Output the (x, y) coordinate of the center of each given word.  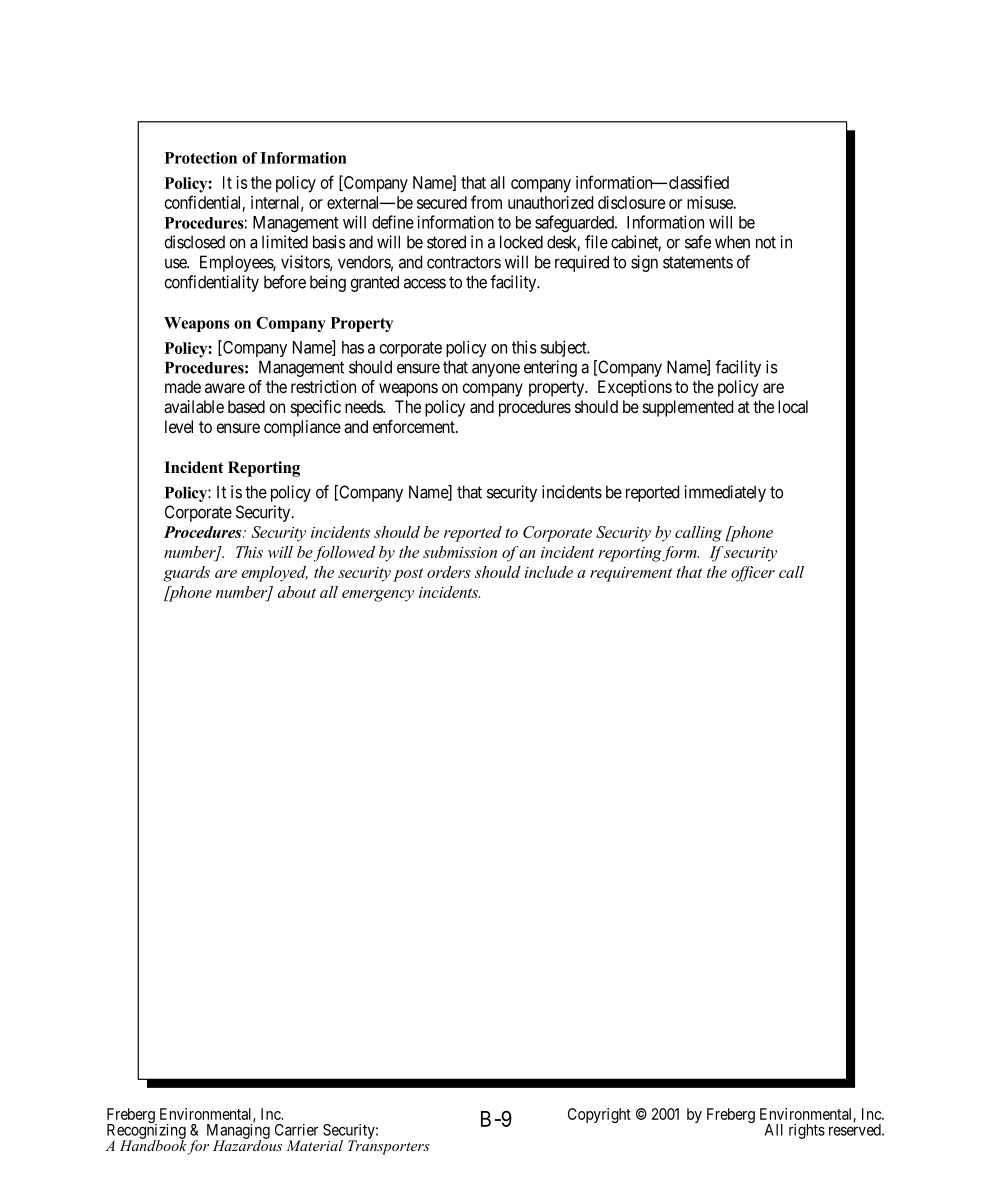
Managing (238, 1131)
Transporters (389, 1146)
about (297, 592)
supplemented (688, 408)
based (246, 406)
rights (807, 1131)
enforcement (415, 426)
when (732, 242)
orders (449, 572)
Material (314, 1145)
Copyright (599, 1115)
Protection (201, 158)
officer (753, 574)
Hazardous (247, 1144)
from (486, 202)
